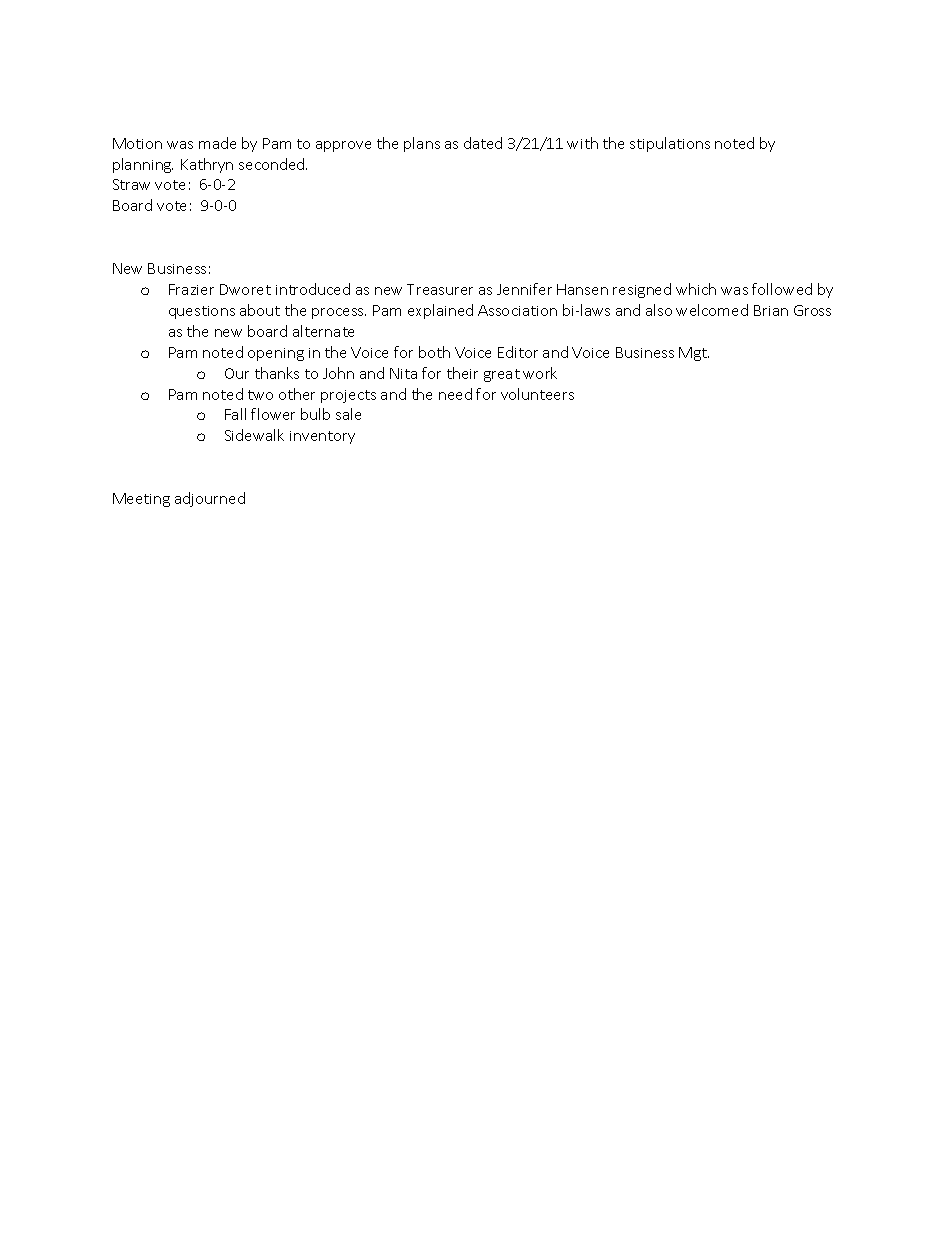 This image has width=952, height=1233. What do you see at coordinates (141, 500) in the image?
I see `Meeting` at bounding box center [141, 500].
